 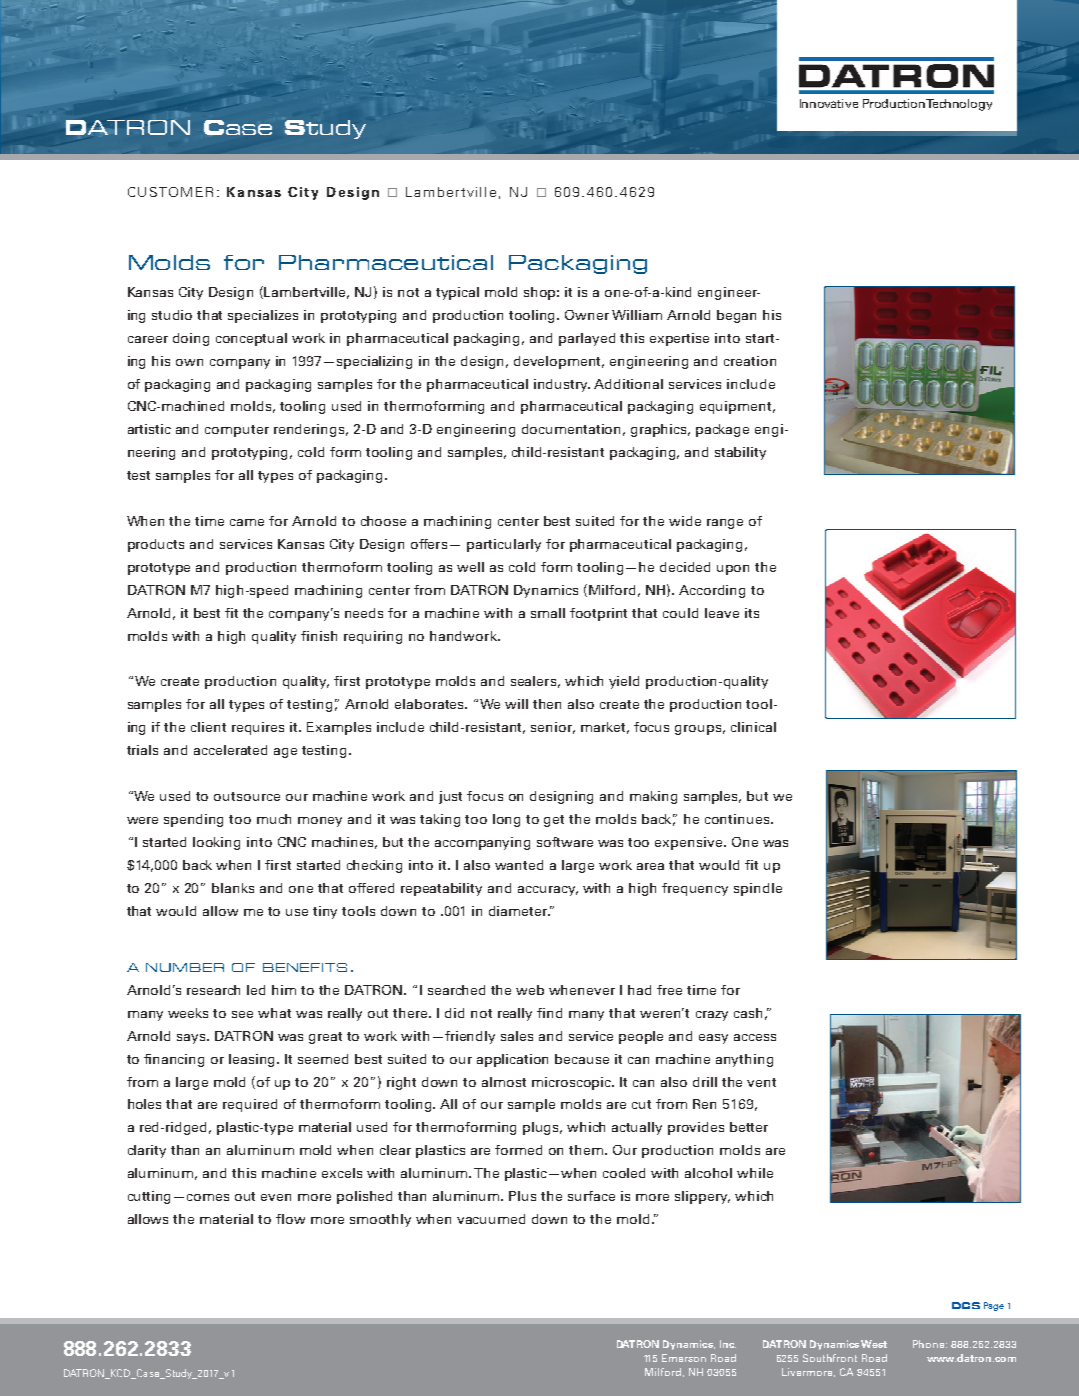 I want to click on typical, so click(x=457, y=293).
